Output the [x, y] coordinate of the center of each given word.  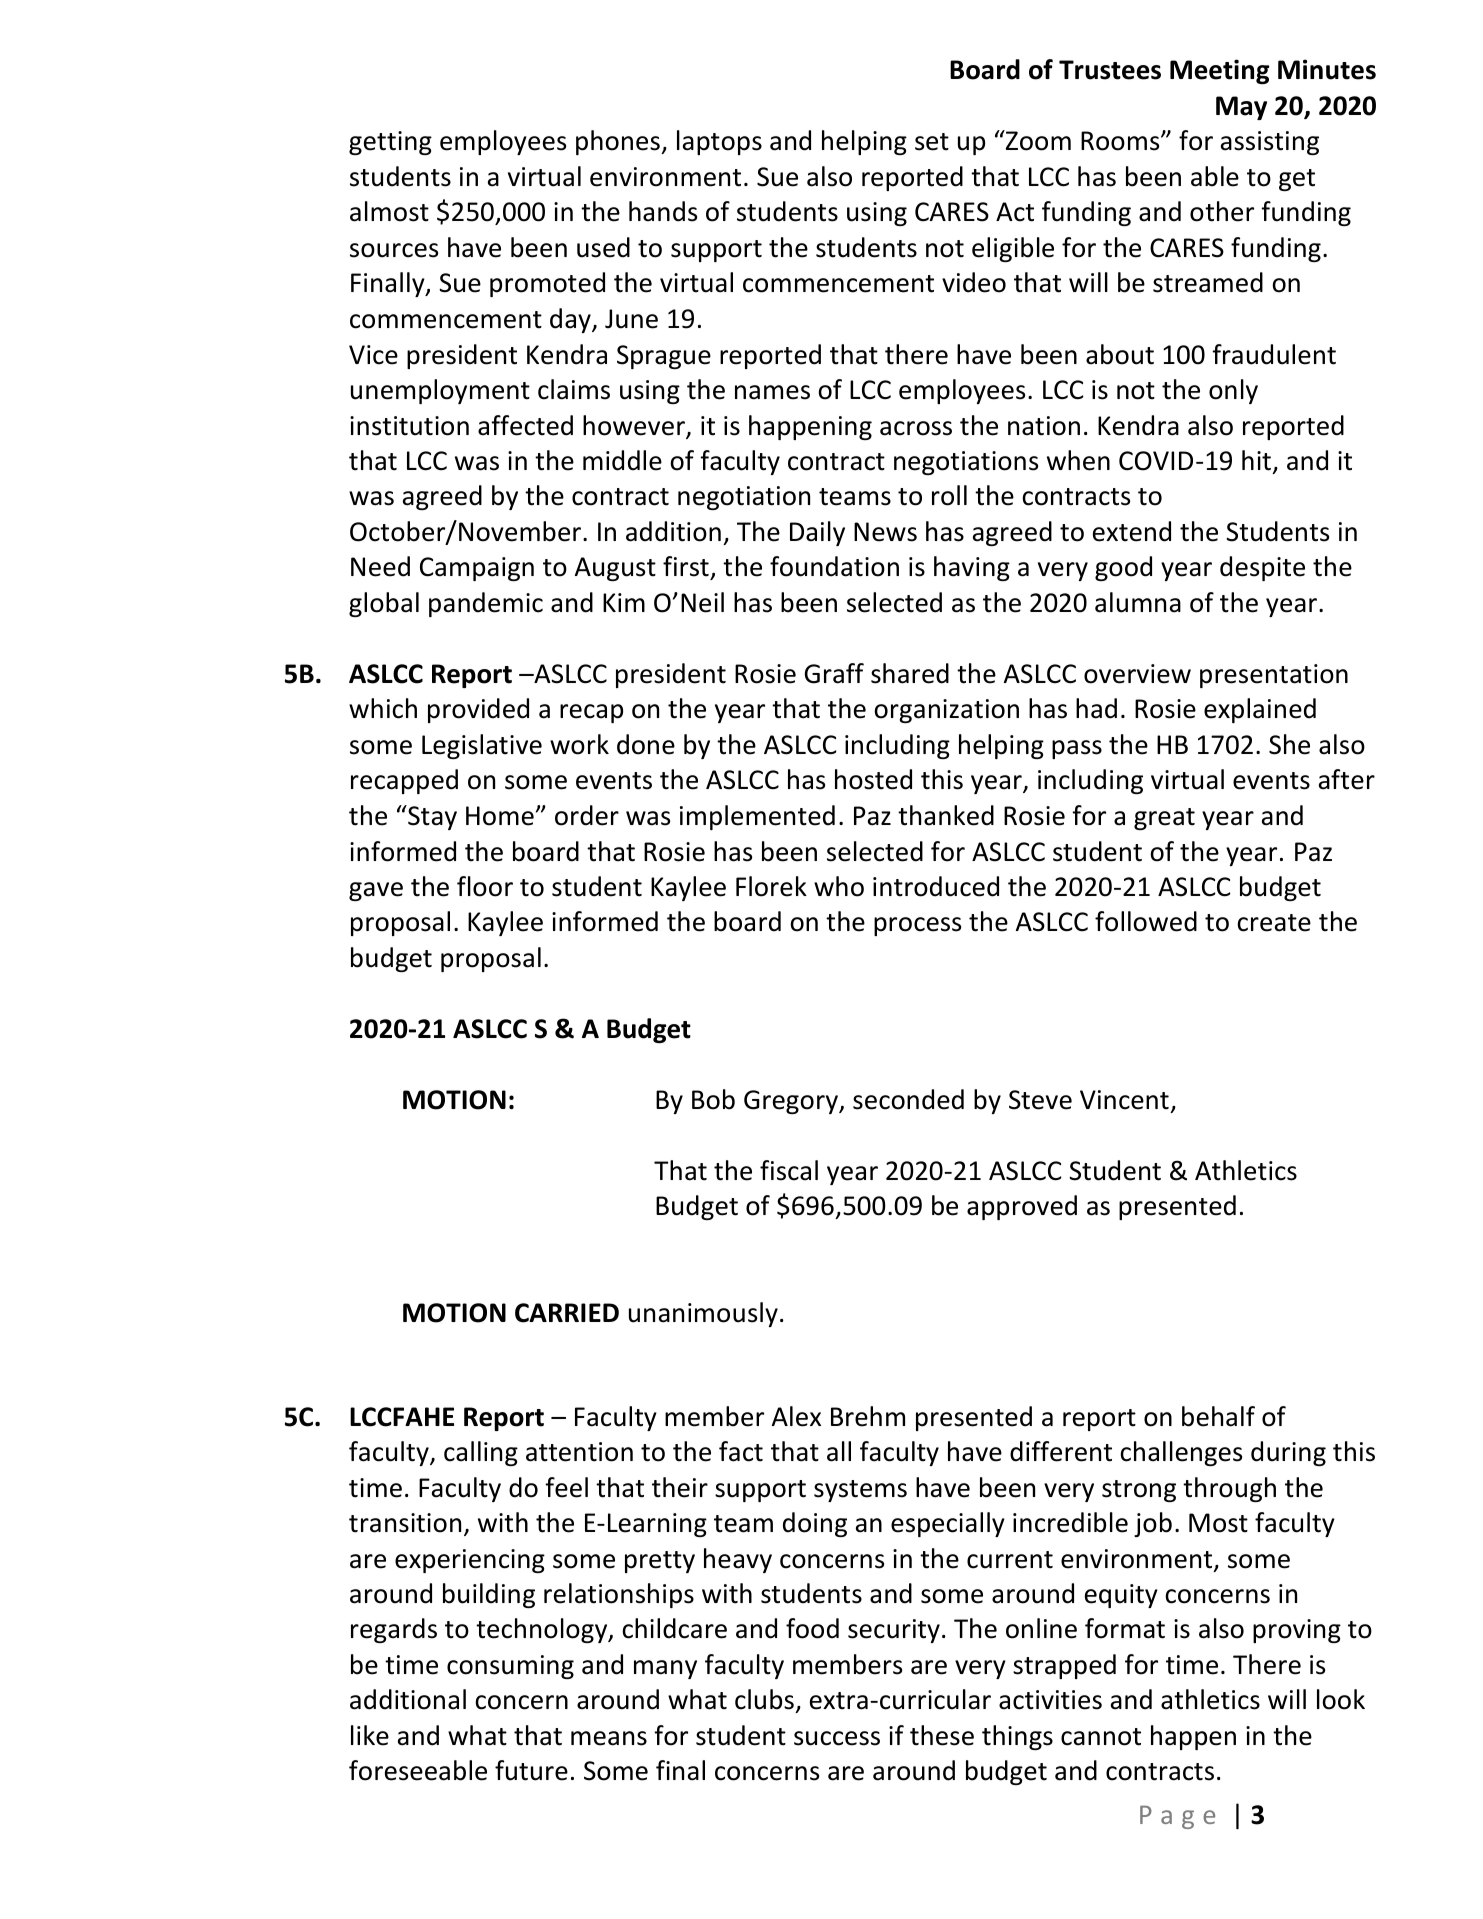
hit [1256, 460]
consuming [510, 1667]
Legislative [482, 746]
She [1289, 744]
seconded [908, 1099]
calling [481, 1453]
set [932, 142]
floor [485, 886]
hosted [873, 779]
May [1241, 108]
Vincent [1124, 1100]
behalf [1218, 1416]
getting [390, 143]
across [916, 428]
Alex [796, 1416]
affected [525, 425]
